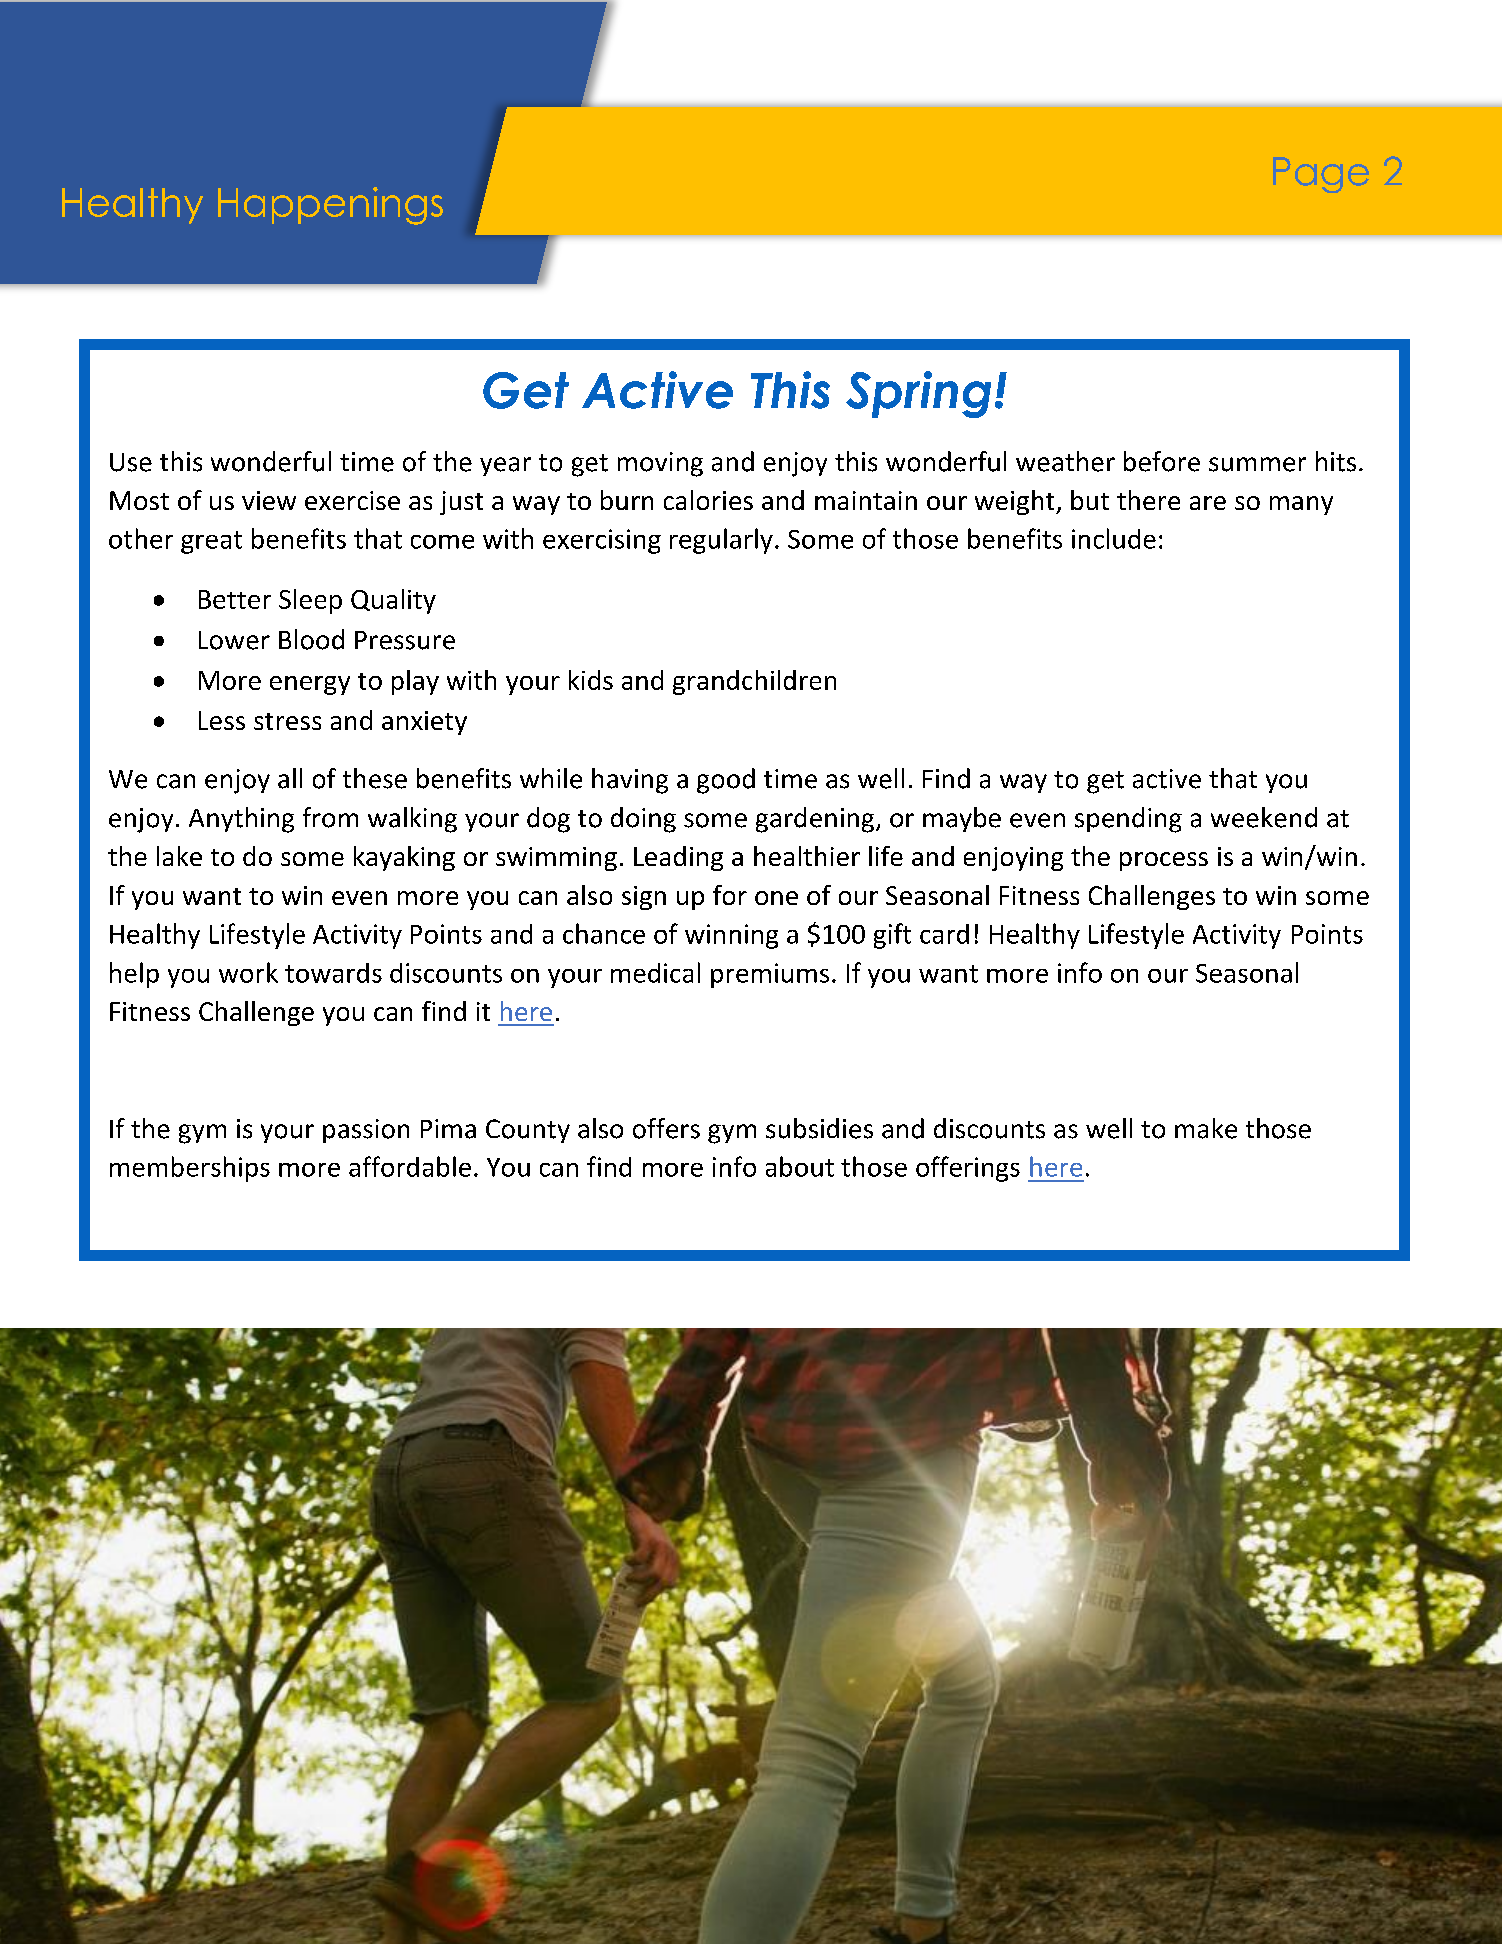  Describe the element at coordinates (660, 464) in the image. I see `moving` at that location.
